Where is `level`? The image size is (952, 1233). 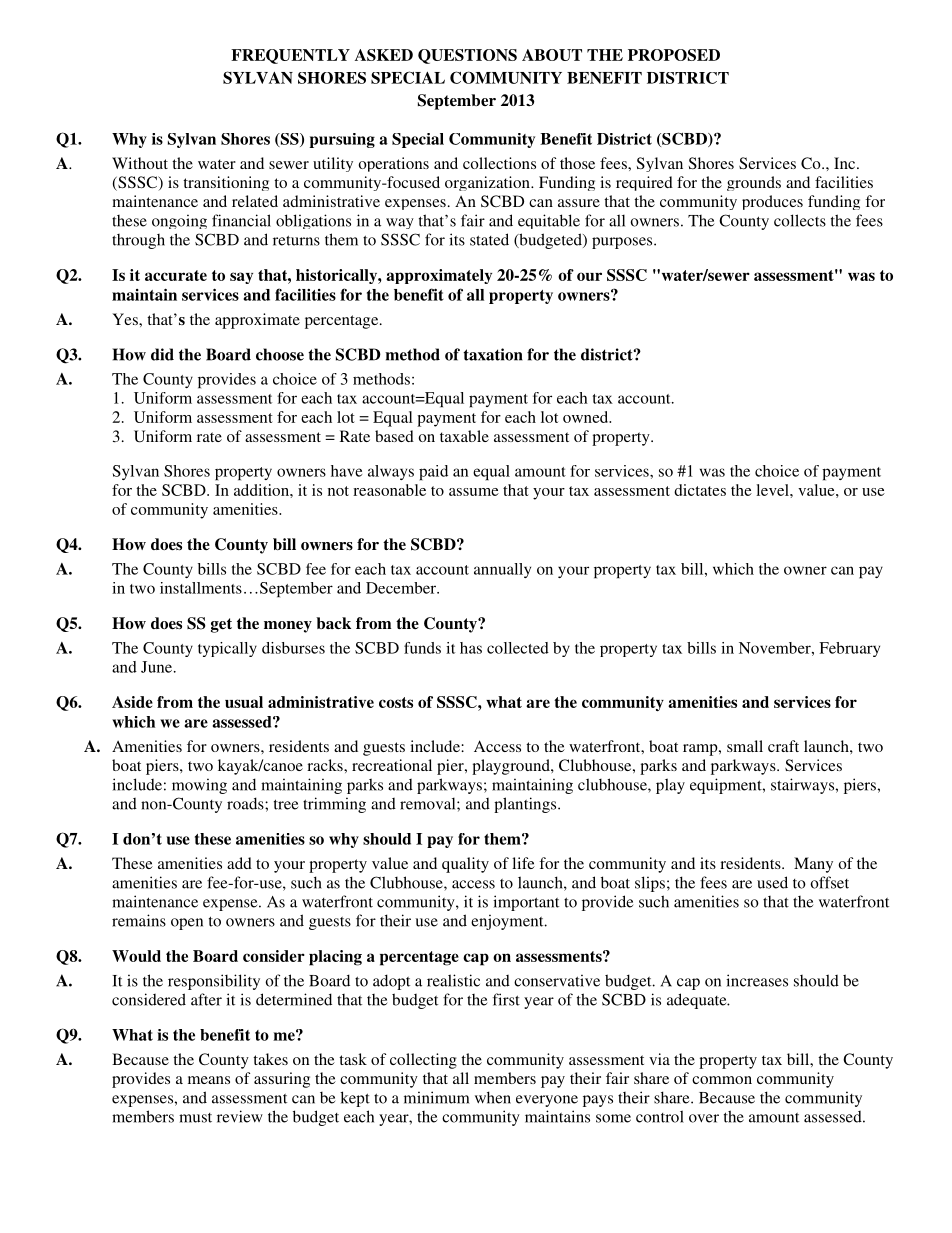
level is located at coordinates (773, 490).
